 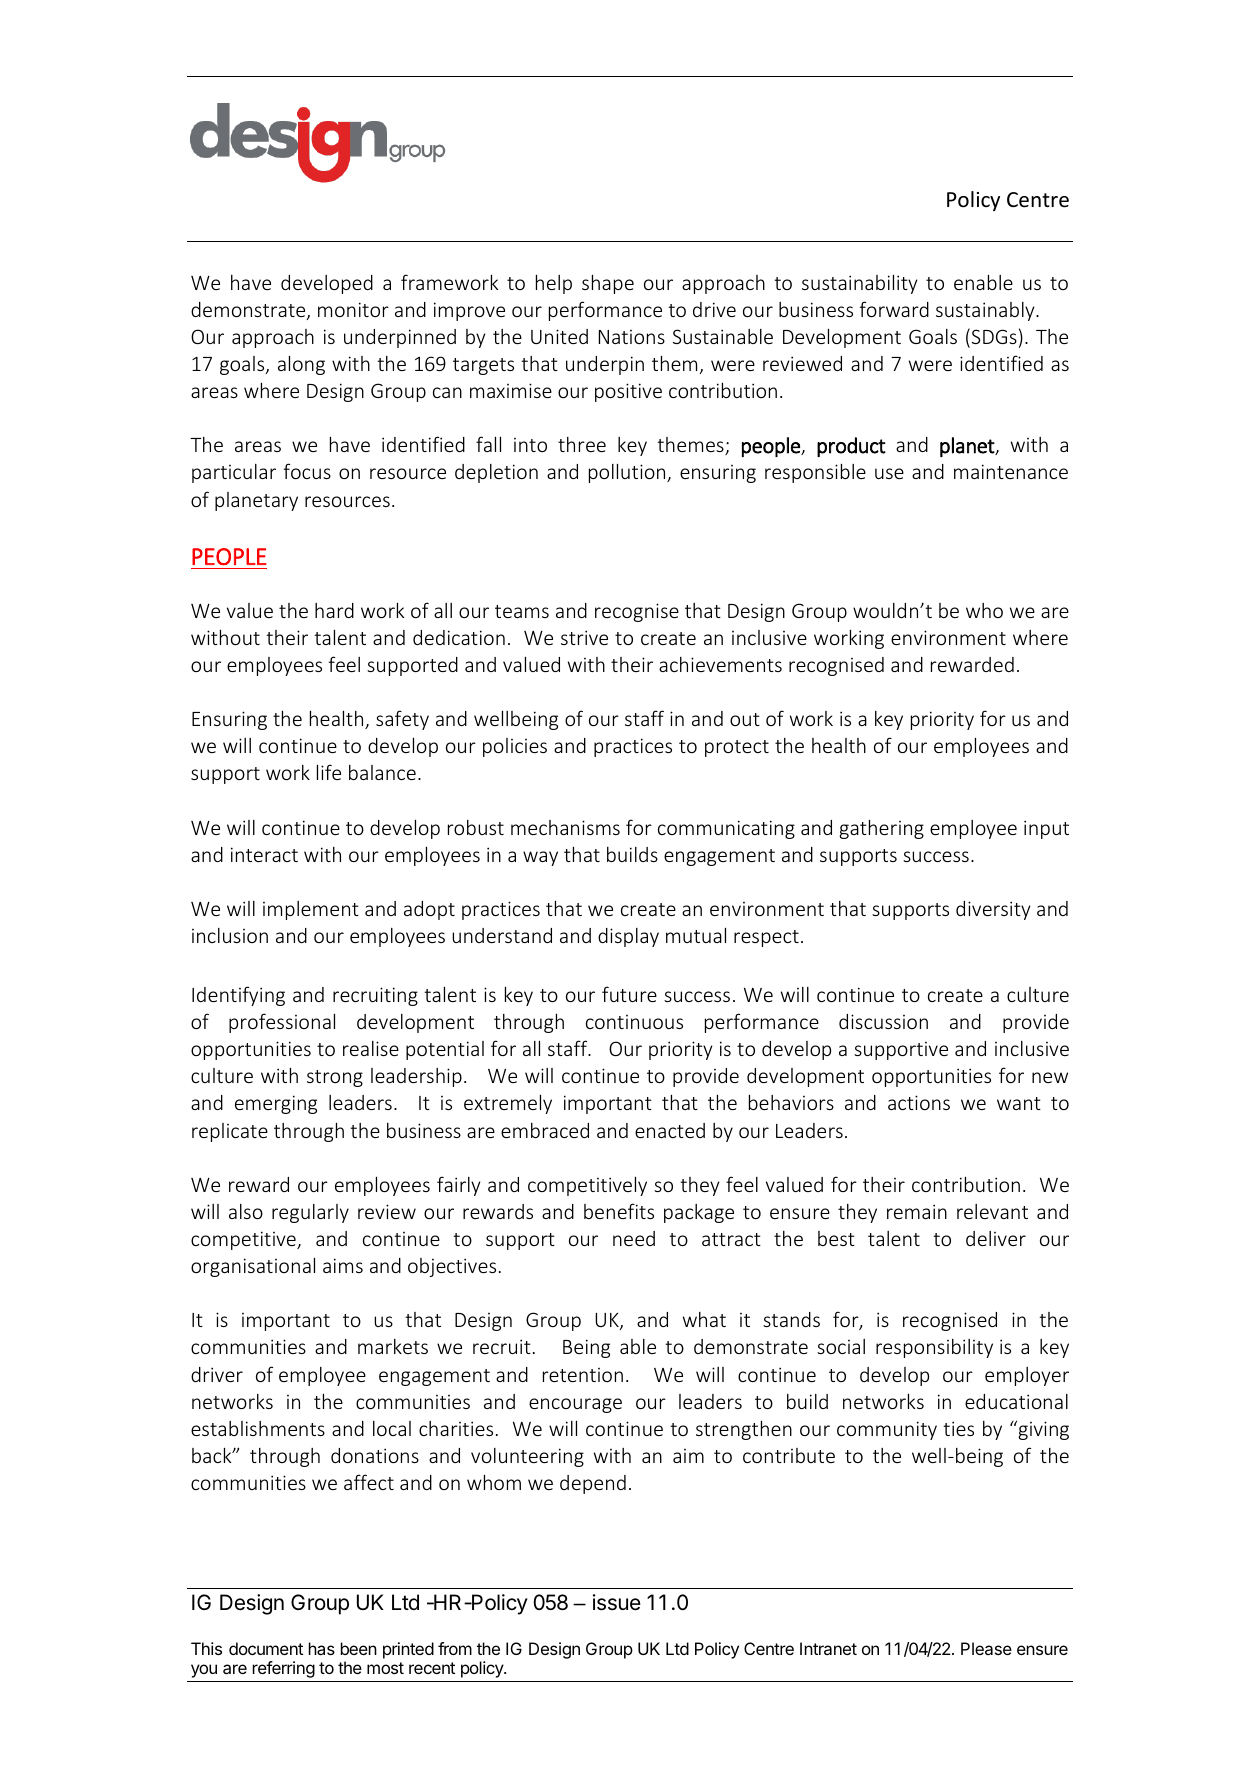 What do you see at coordinates (329, 772) in the image?
I see `life` at bounding box center [329, 772].
